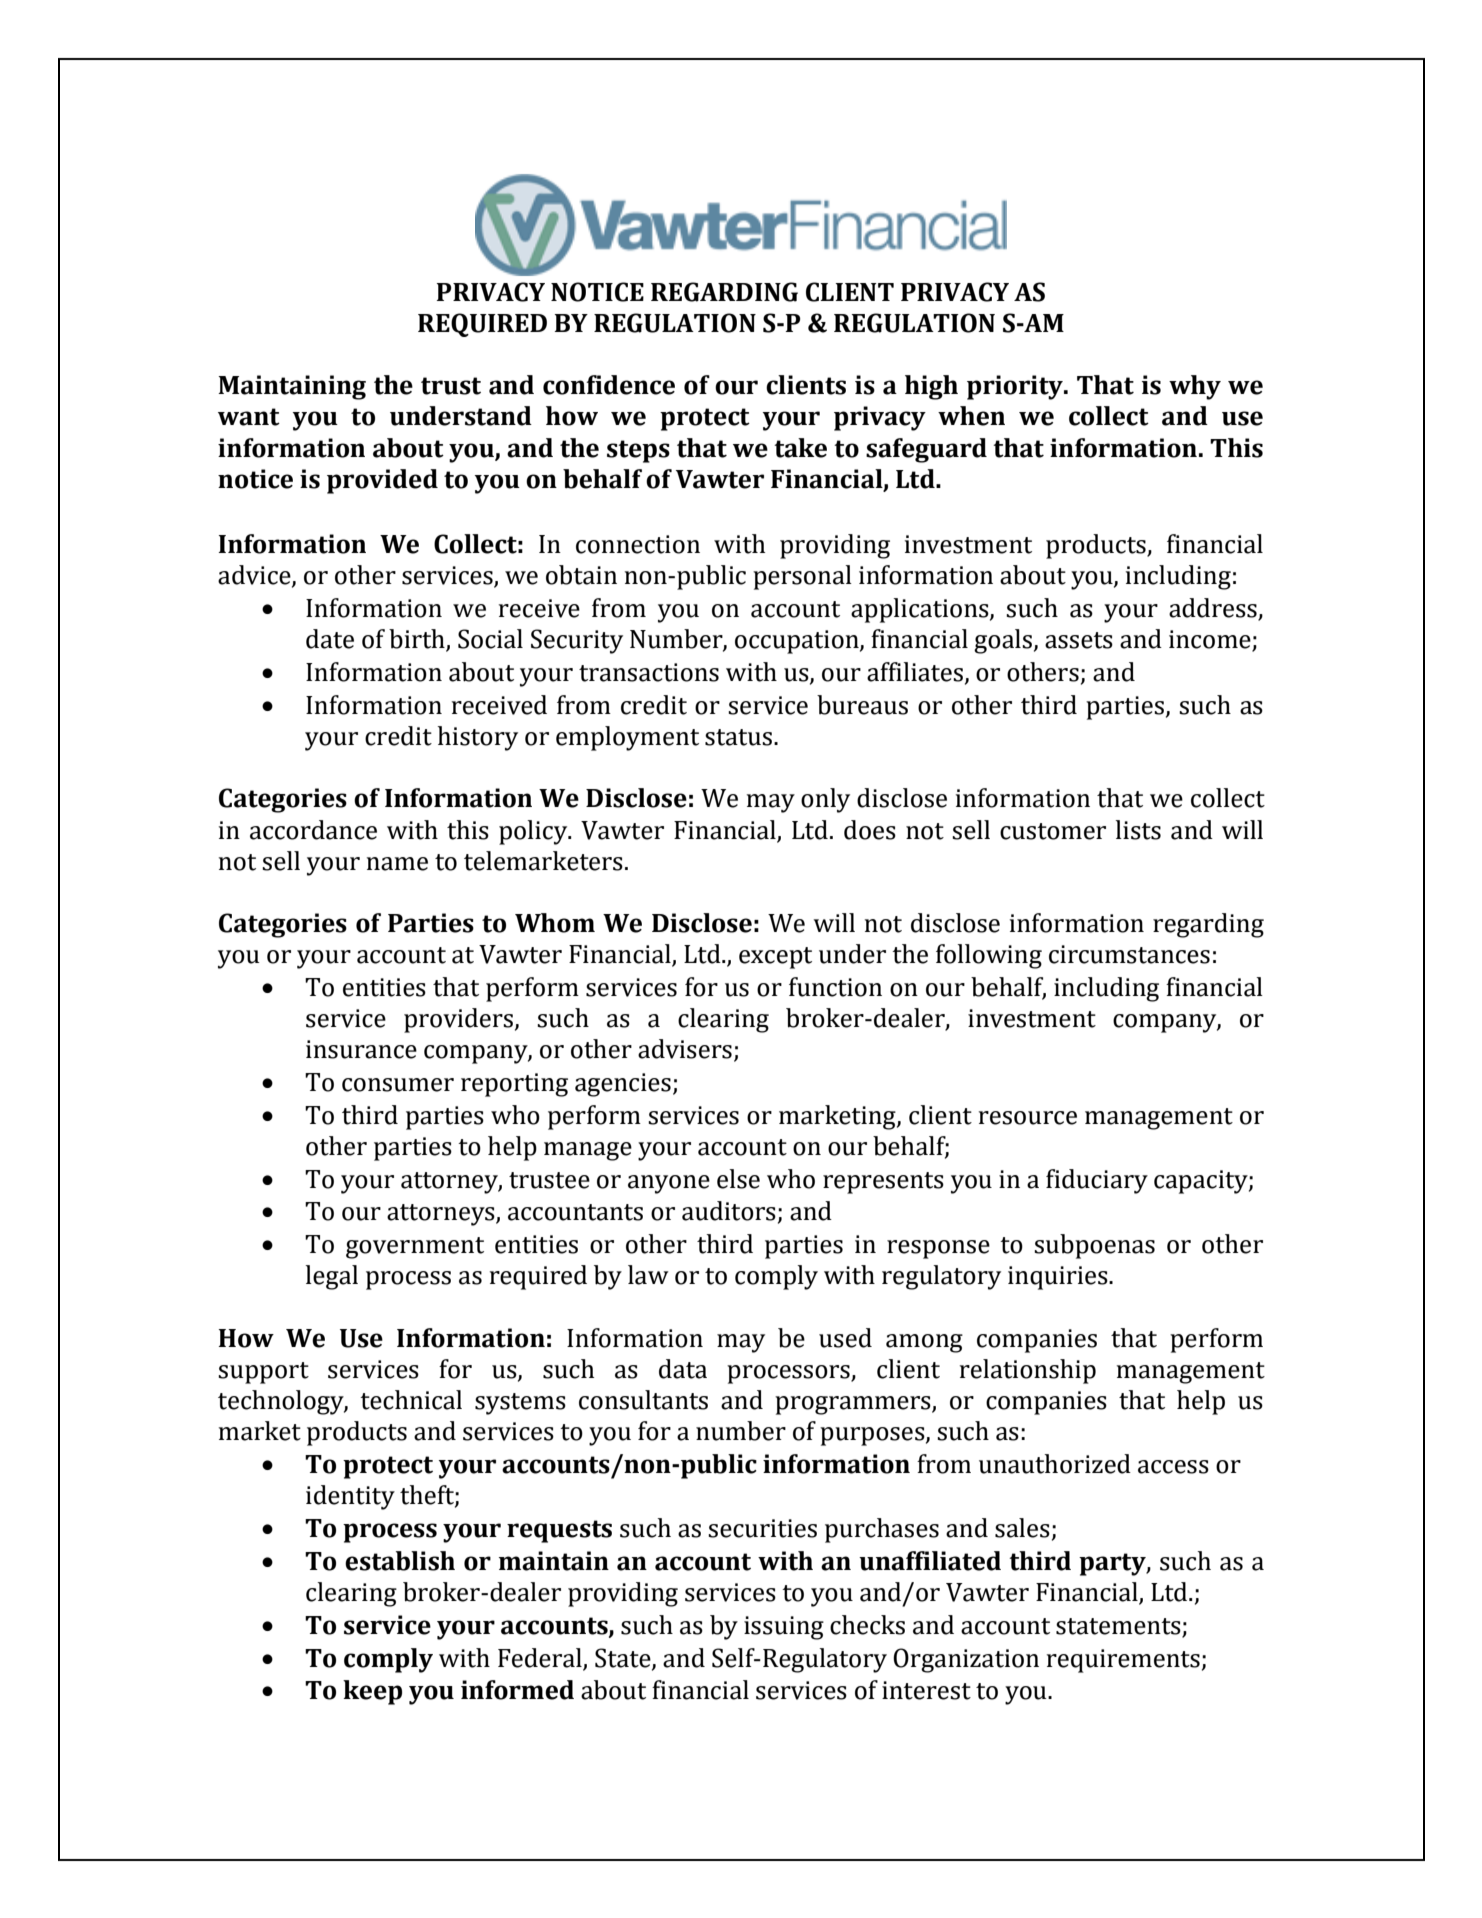 The width and height of the screenshot is (1482, 1918). I want to click on take, so click(800, 448).
